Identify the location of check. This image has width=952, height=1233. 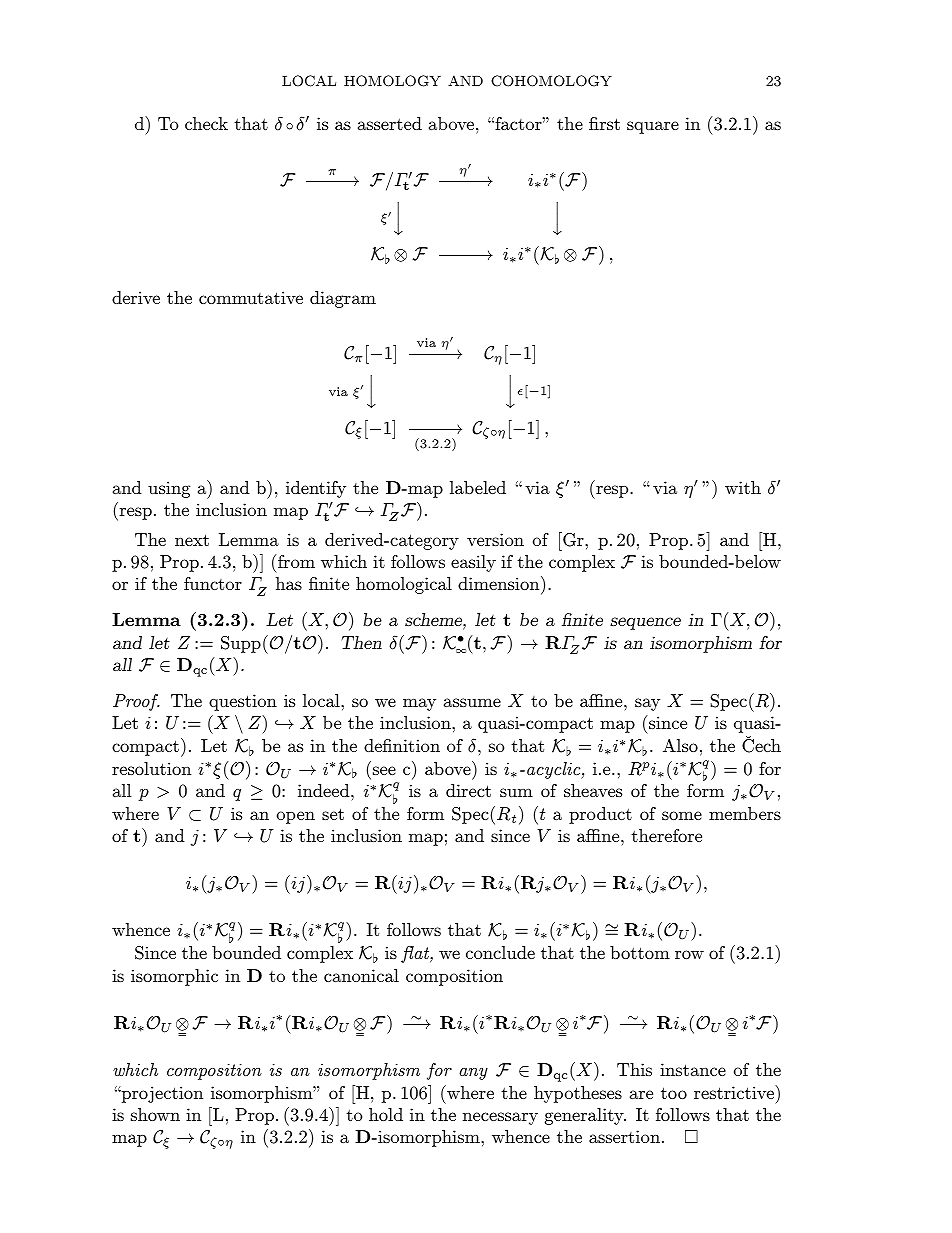
(206, 123).
